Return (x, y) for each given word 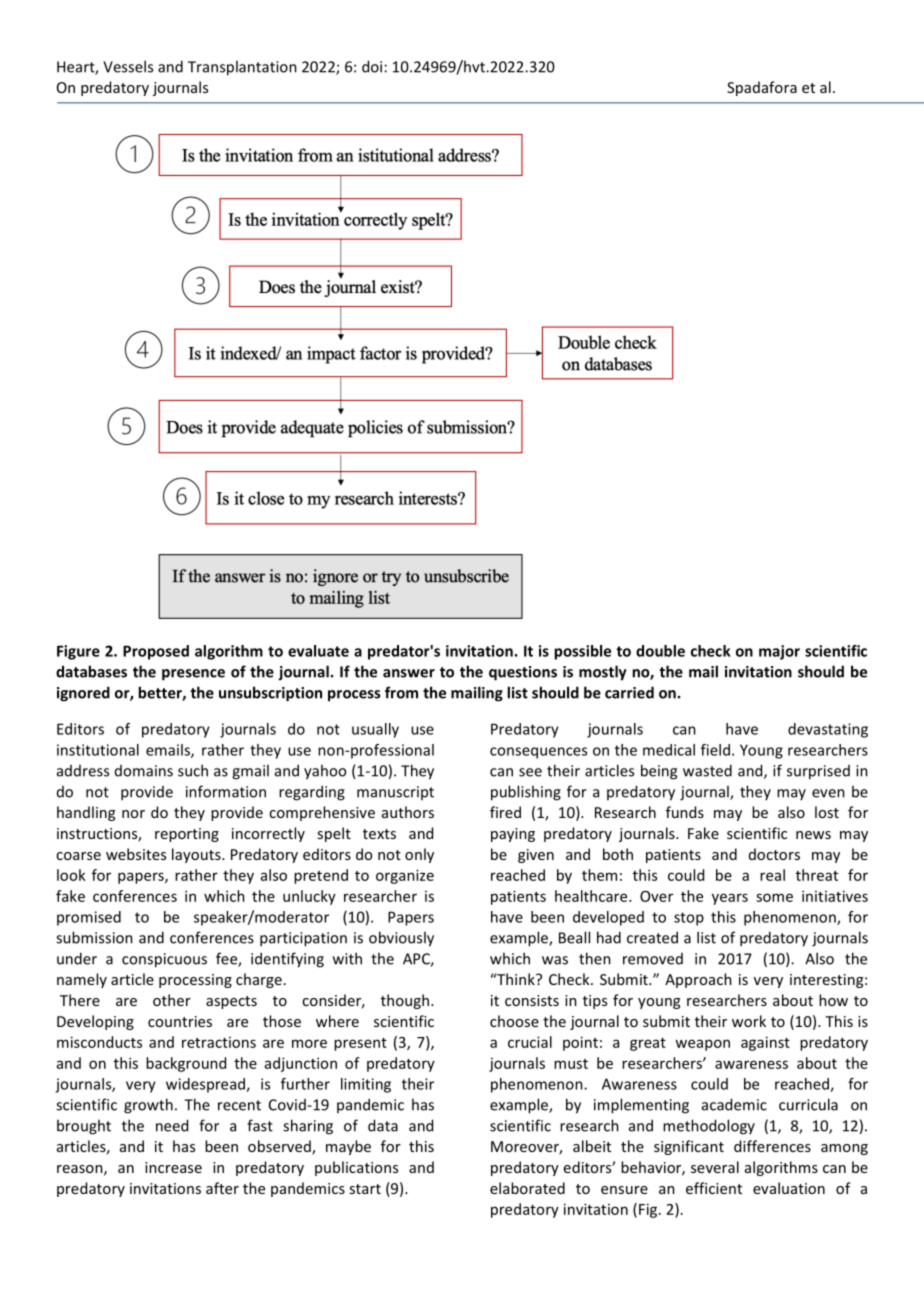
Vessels (128, 66)
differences (772, 1146)
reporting (187, 835)
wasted (707, 770)
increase (173, 1167)
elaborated (527, 1188)
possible (582, 652)
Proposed (156, 652)
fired (505, 812)
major (779, 652)
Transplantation (242, 68)
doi (372, 66)
